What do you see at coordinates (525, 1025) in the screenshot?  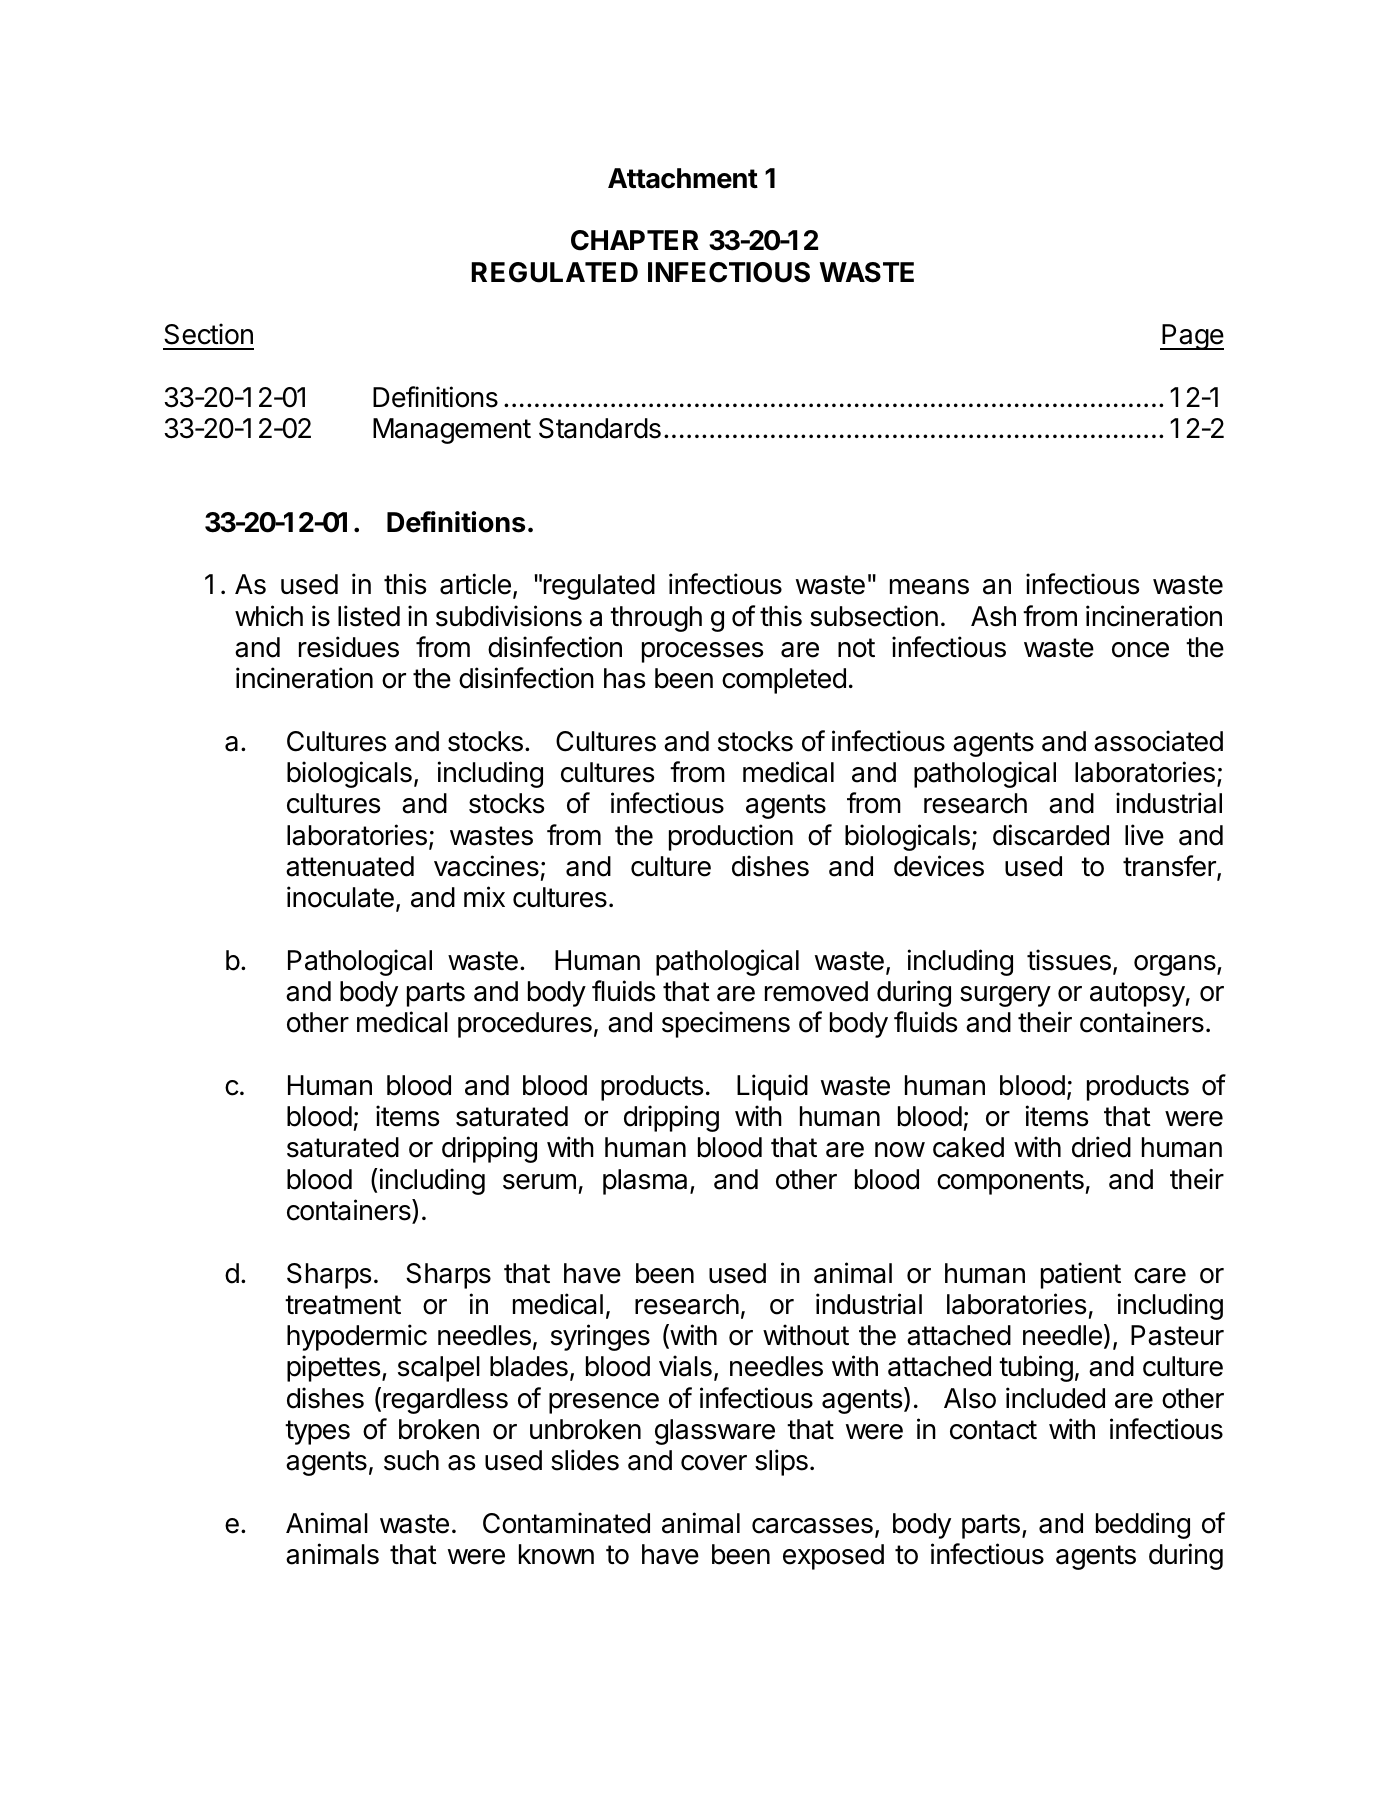 I see `procedures` at bounding box center [525, 1025].
